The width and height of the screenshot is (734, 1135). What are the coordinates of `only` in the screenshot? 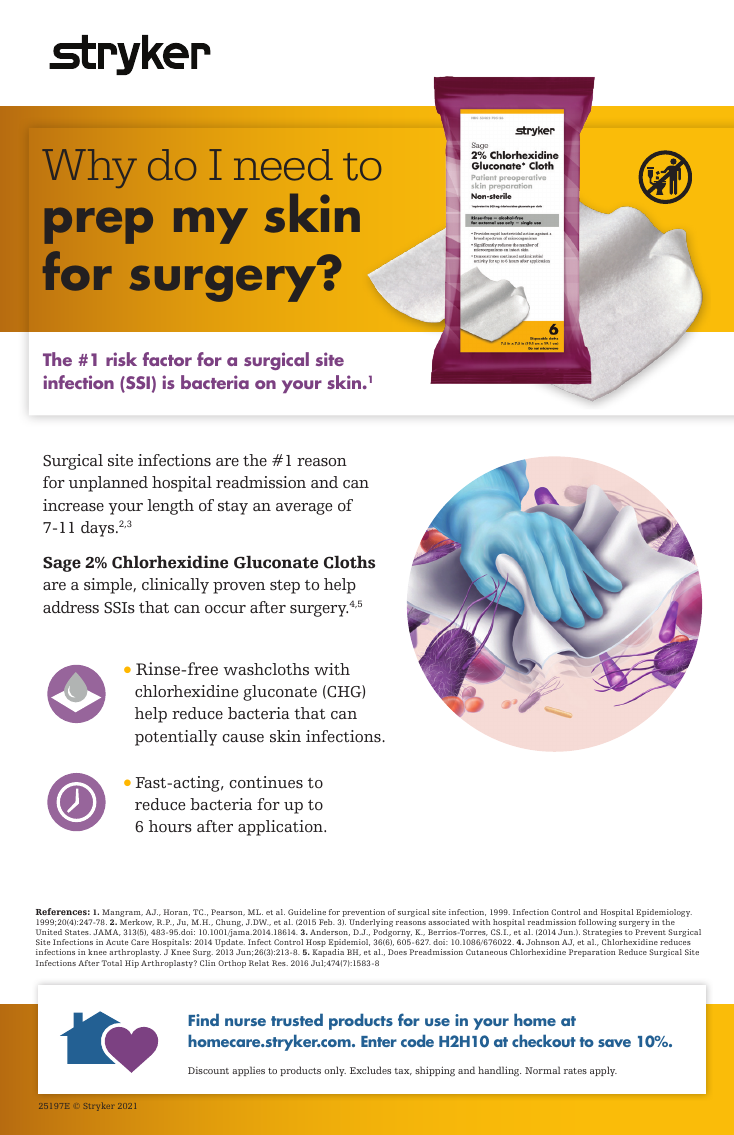 It's located at (335, 1071).
